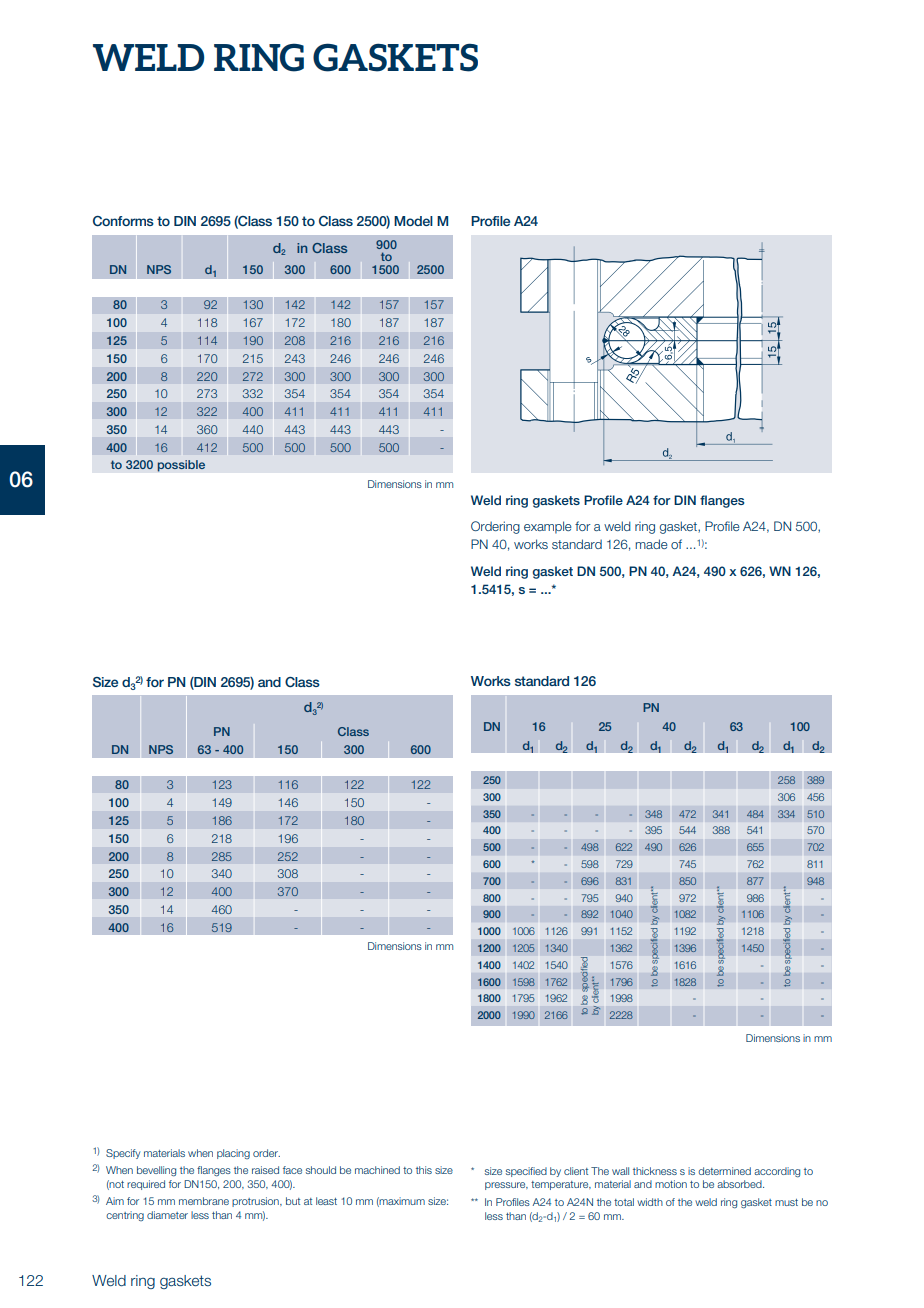  Describe the element at coordinates (740, 1184) in the screenshot. I see `absorbed` at that location.
